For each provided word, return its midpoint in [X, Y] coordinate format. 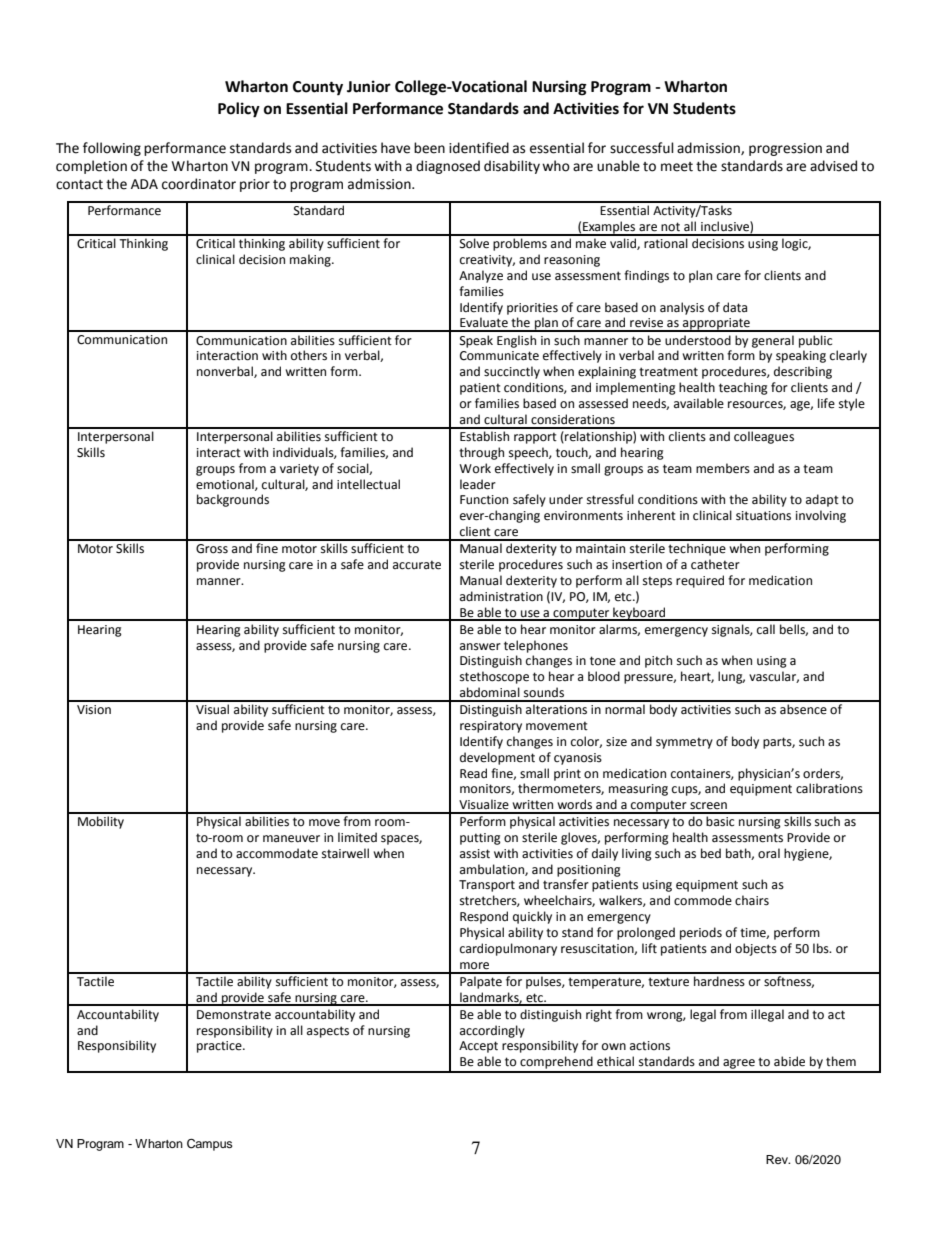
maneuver [291, 839]
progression [785, 149]
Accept [478, 1047]
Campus [210, 1145]
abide [789, 1061]
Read [473, 773]
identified [479, 148]
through [481, 453]
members [723, 468]
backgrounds [233, 500]
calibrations [829, 788]
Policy [239, 110]
